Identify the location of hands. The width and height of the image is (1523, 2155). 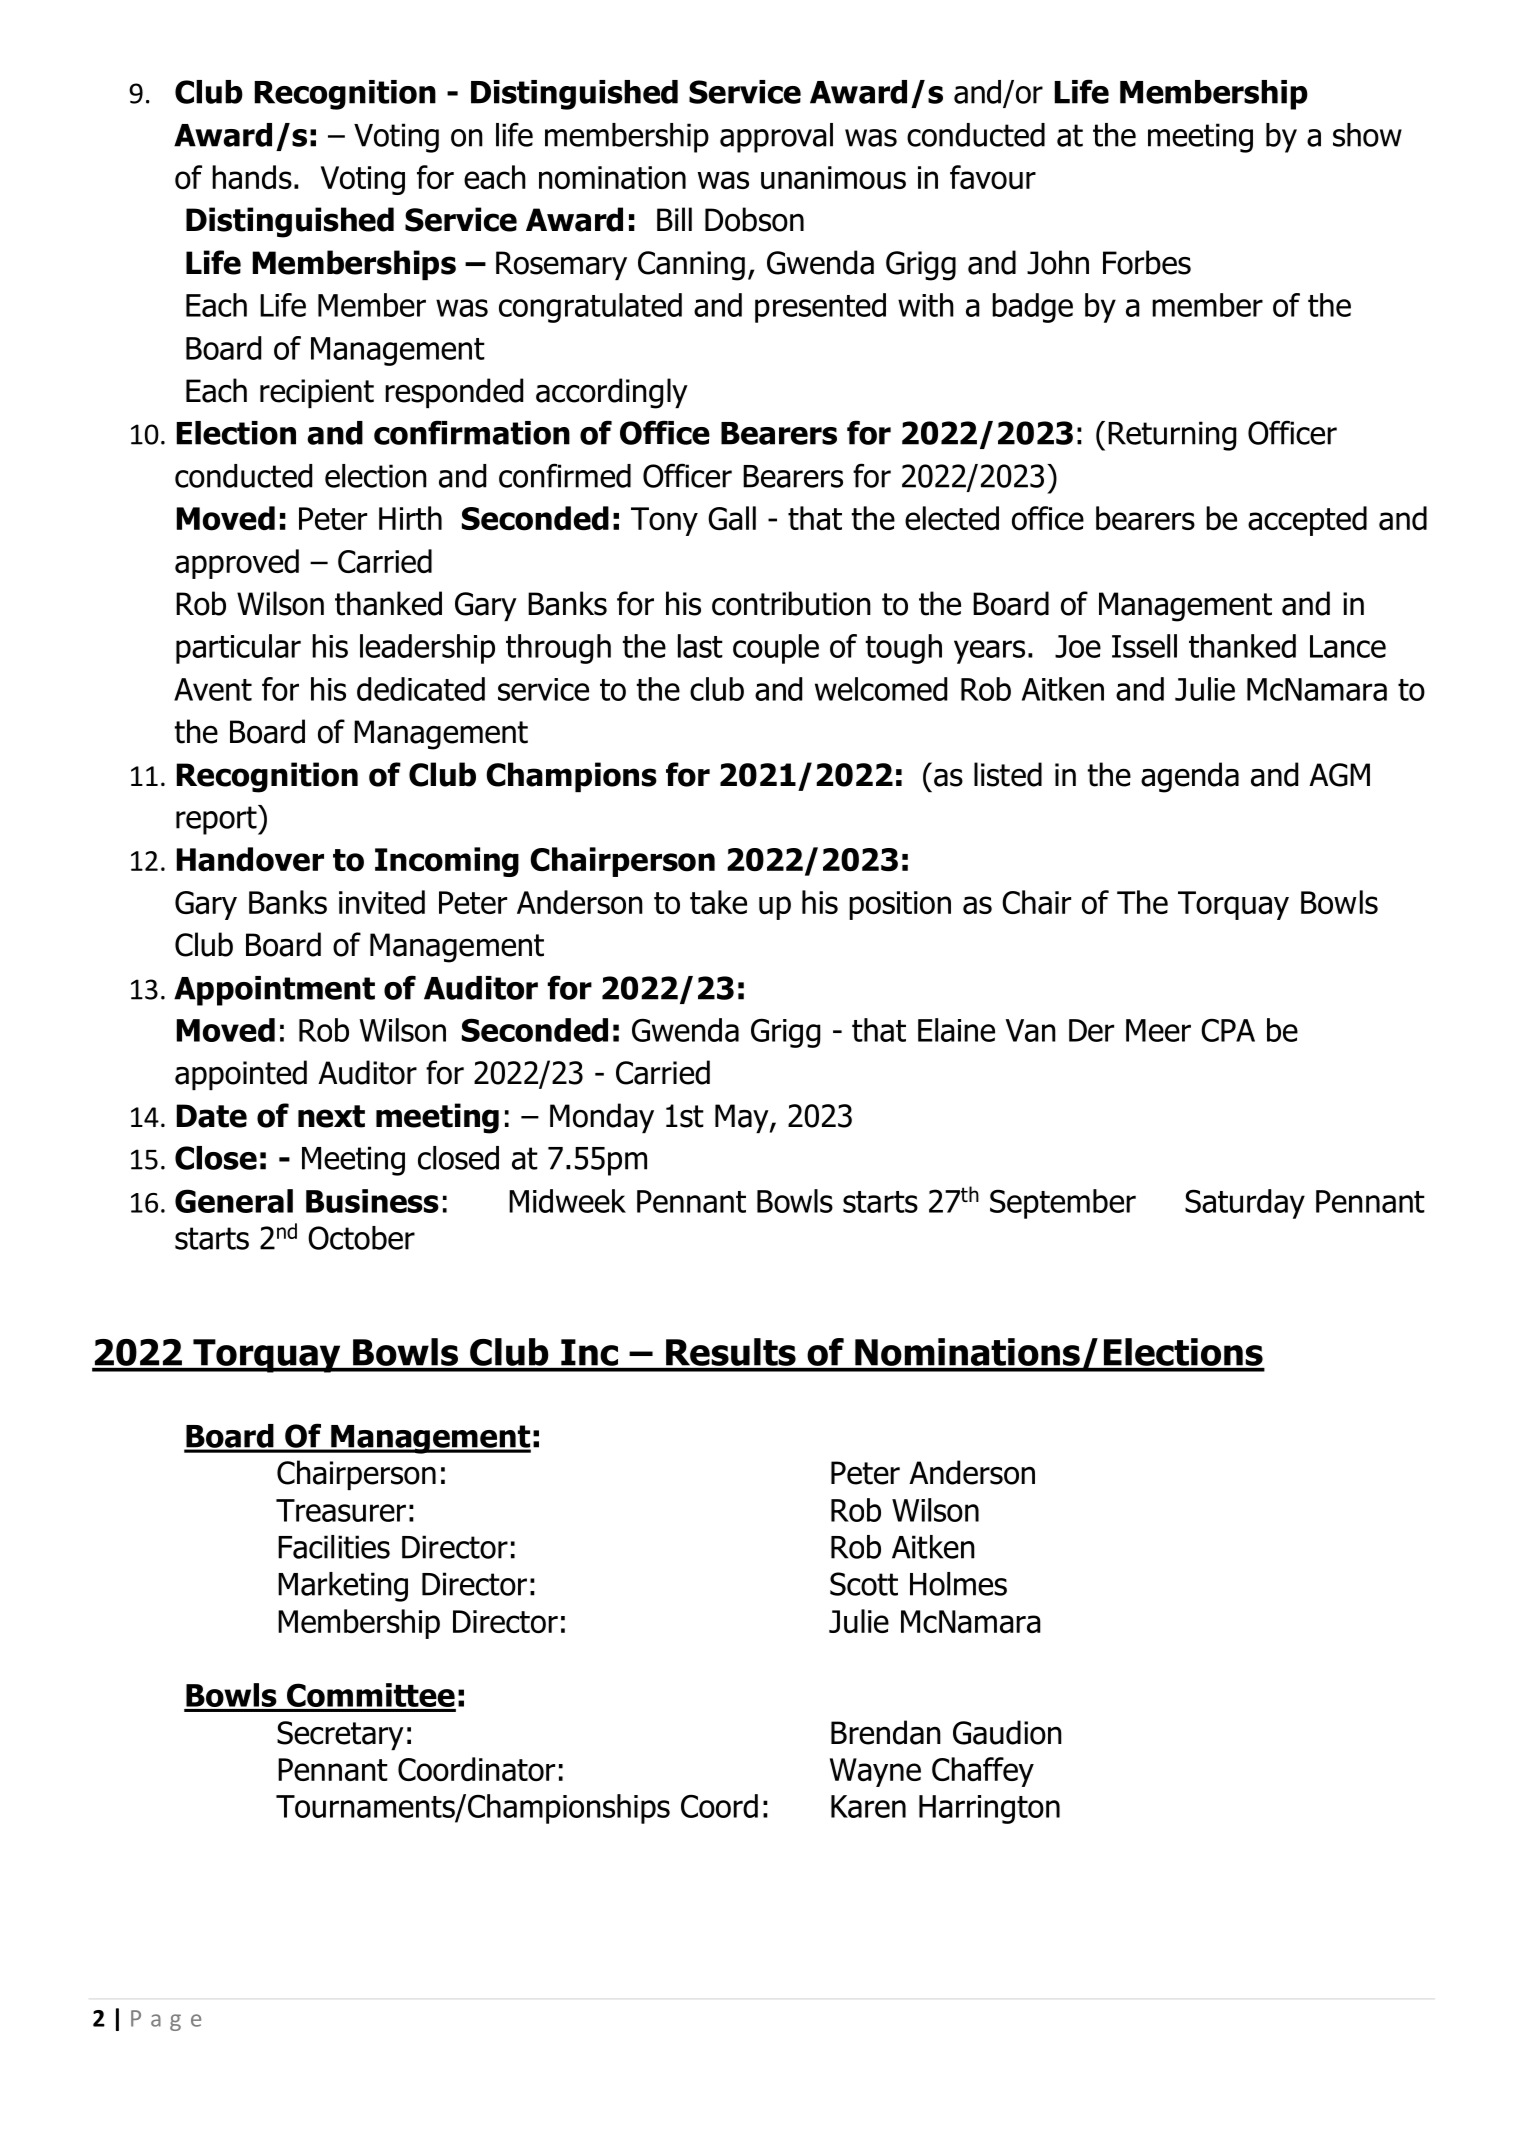
(252, 177).
